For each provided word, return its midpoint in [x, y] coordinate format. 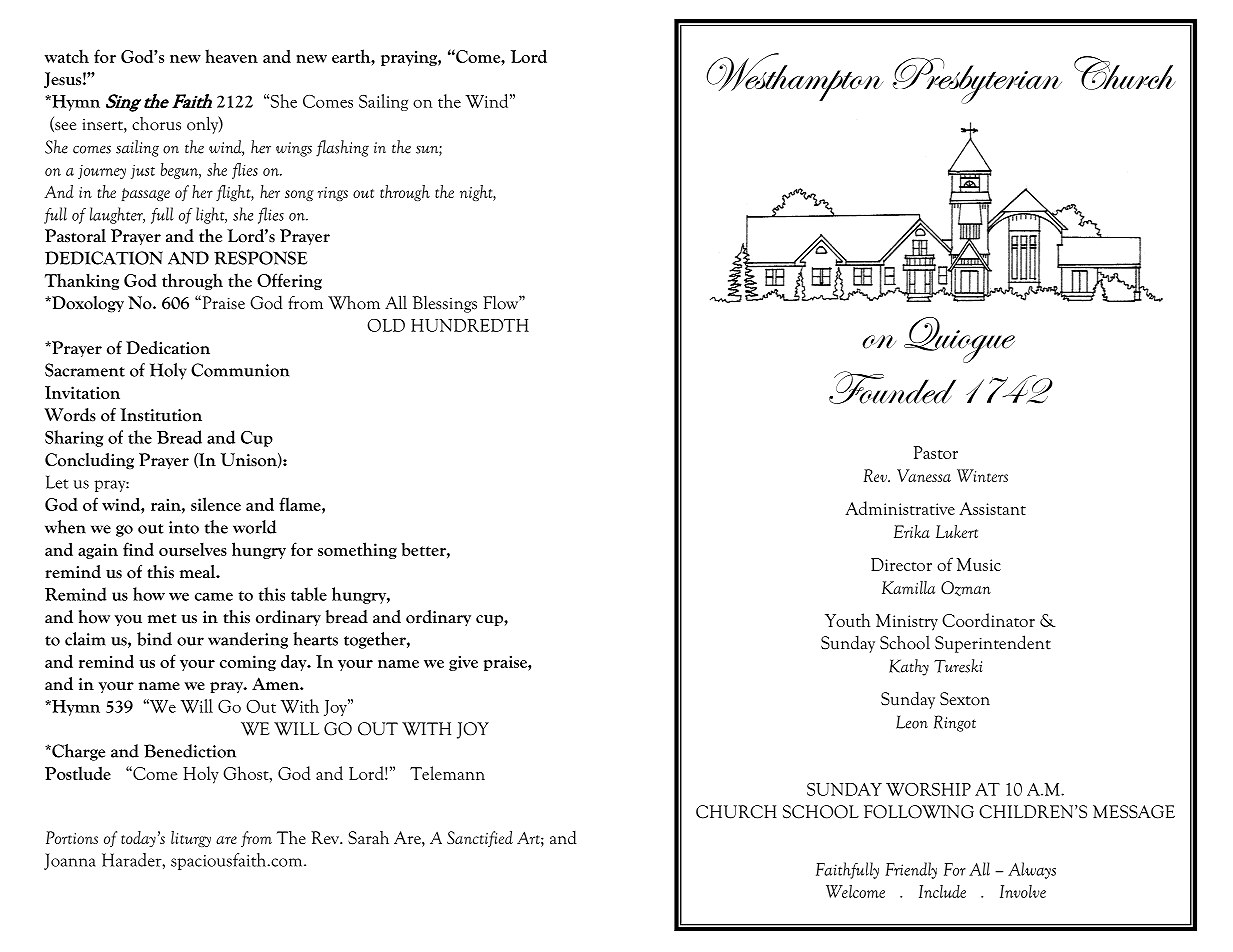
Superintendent [993, 644]
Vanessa [924, 475]
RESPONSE [260, 258]
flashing [342, 148]
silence [216, 504]
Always [1032, 870]
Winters [982, 475]
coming [248, 663]
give [463, 663]
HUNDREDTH [470, 325]
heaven [231, 56]
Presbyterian [977, 80]
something [357, 550]
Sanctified [480, 839]
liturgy [191, 839]
